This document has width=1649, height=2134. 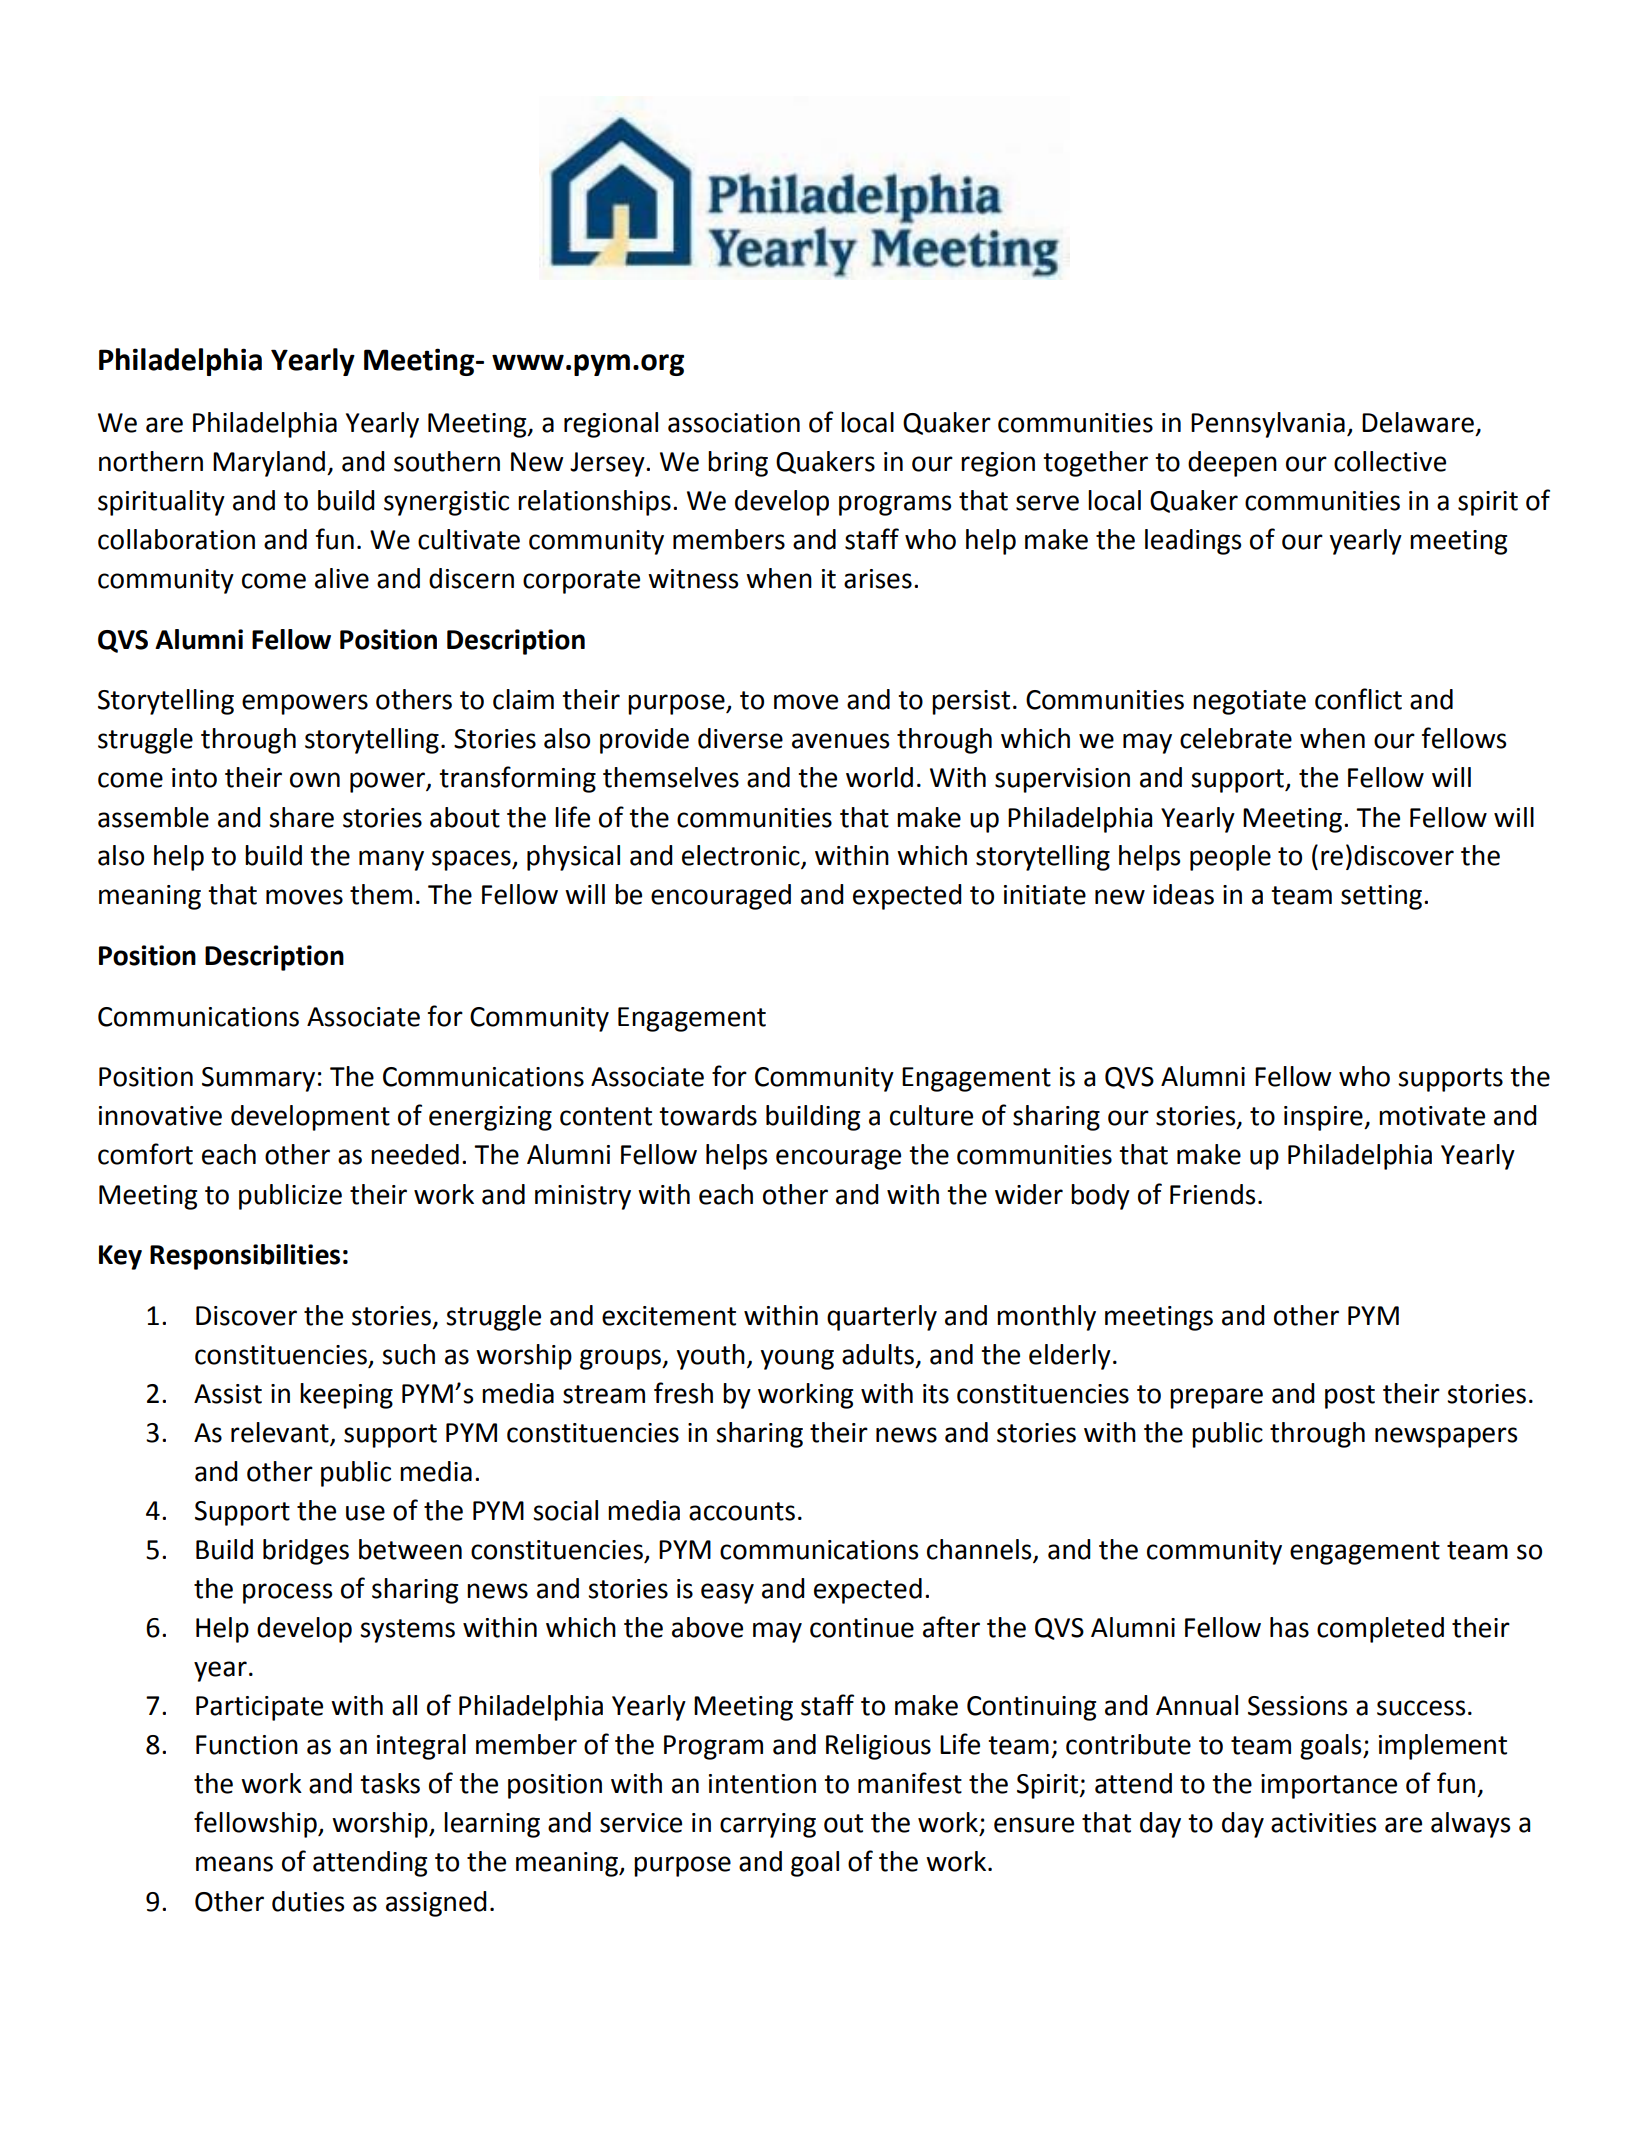 What do you see at coordinates (315, 780) in the document?
I see `own` at bounding box center [315, 780].
